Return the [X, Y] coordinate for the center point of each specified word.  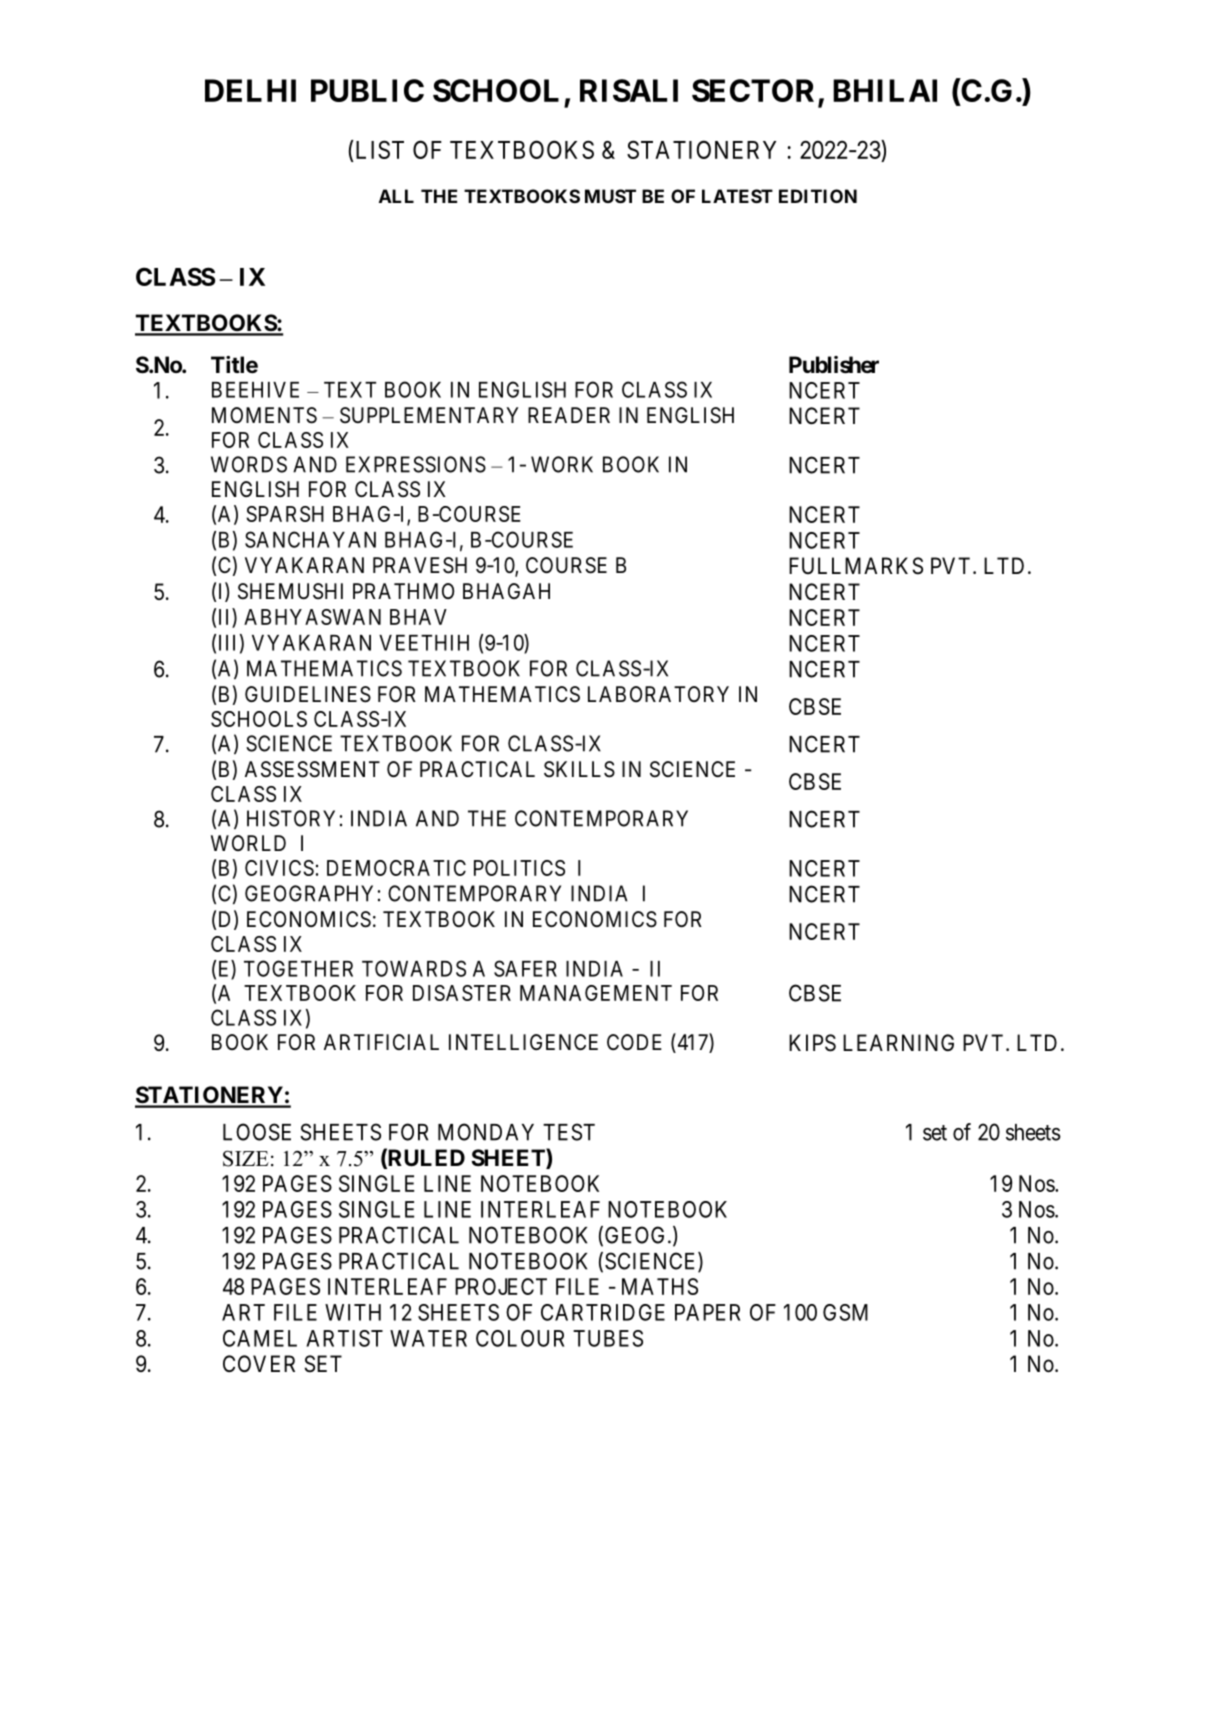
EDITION [818, 196]
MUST [610, 196]
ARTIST [344, 1338]
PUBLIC [367, 90]
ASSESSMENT [312, 769]
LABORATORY [658, 694]
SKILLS [579, 769]
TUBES [608, 1338]
